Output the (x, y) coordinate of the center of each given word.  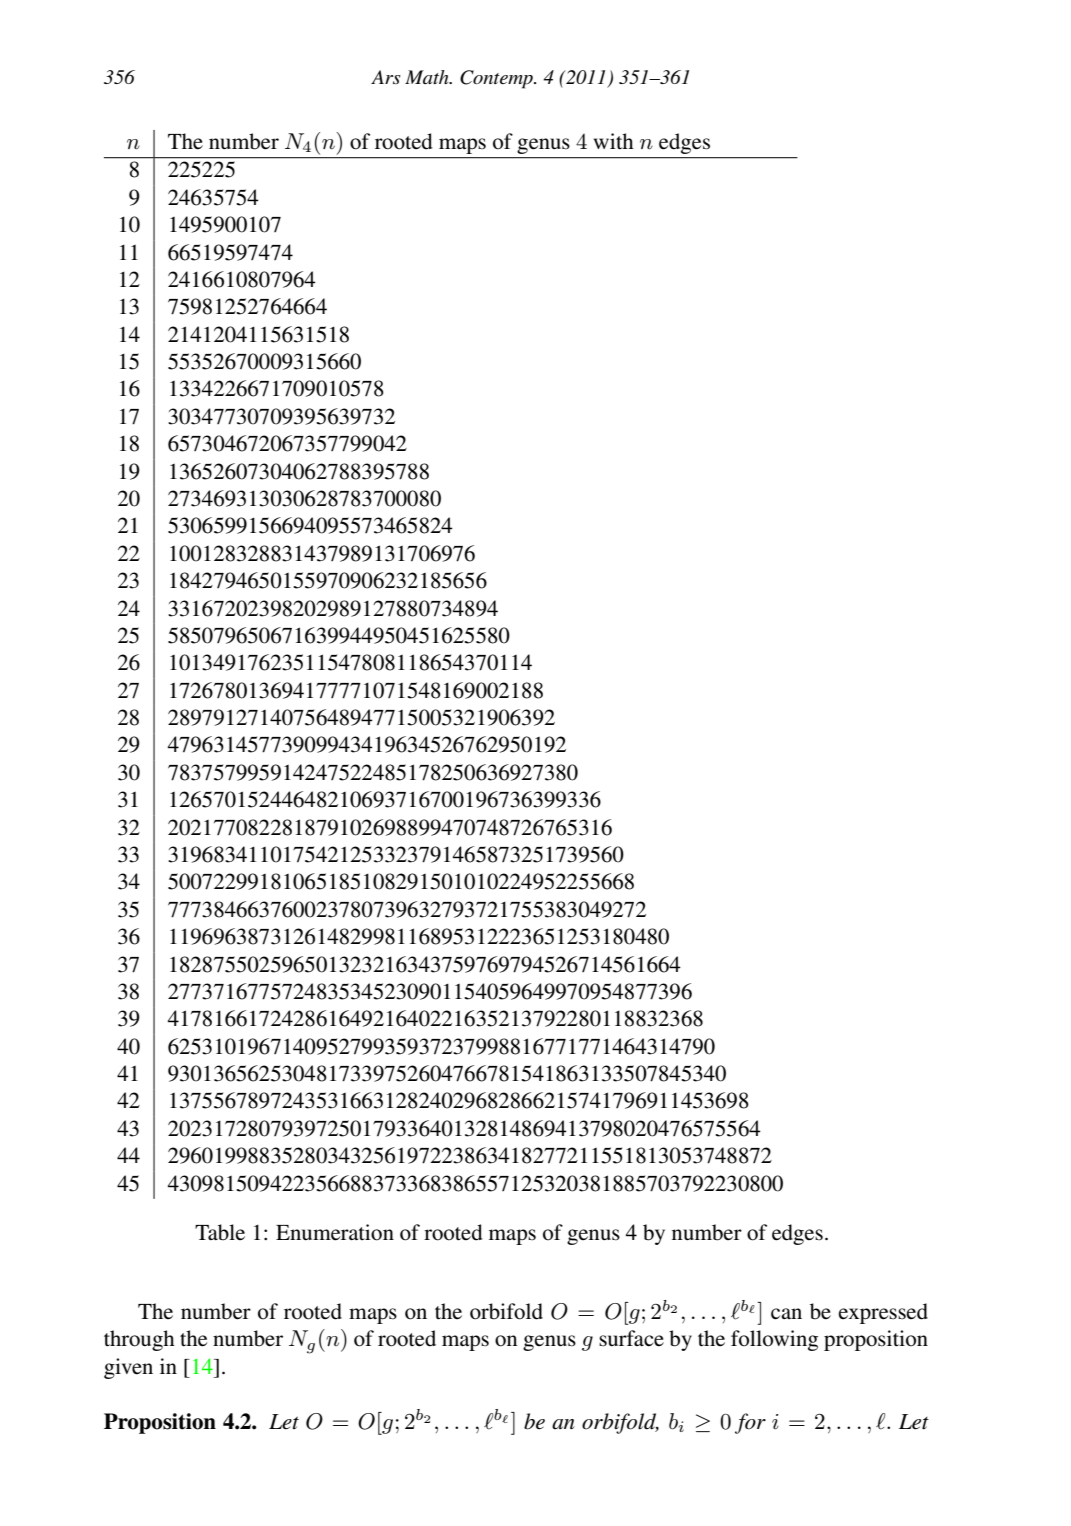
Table (220, 1232)
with (614, 141)
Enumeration (335, 1232)
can (786, 1314)
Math (428, 77)
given (128, 1368)
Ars (386, 77)
